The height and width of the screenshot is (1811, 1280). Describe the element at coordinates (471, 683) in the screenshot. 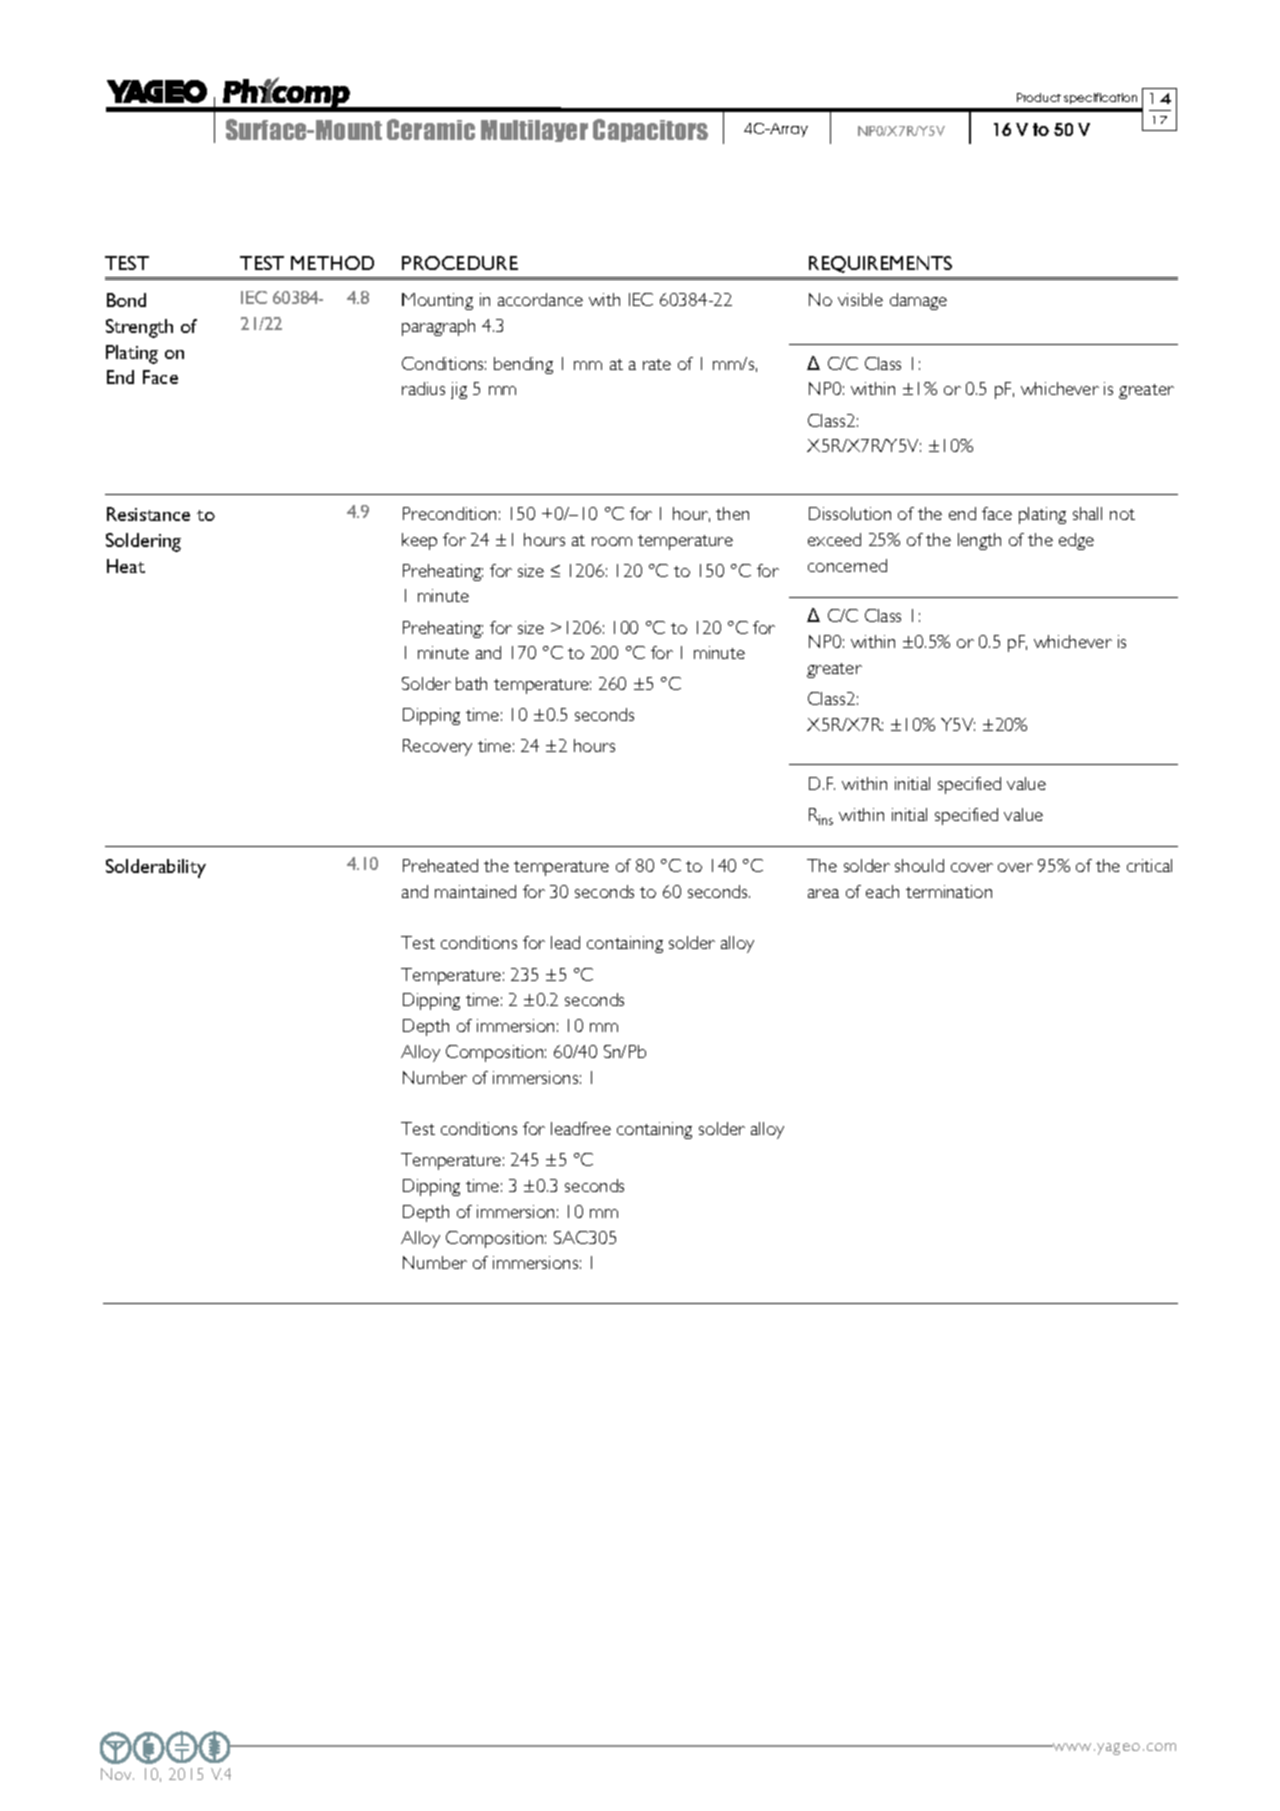

I see `bath` at that location.
